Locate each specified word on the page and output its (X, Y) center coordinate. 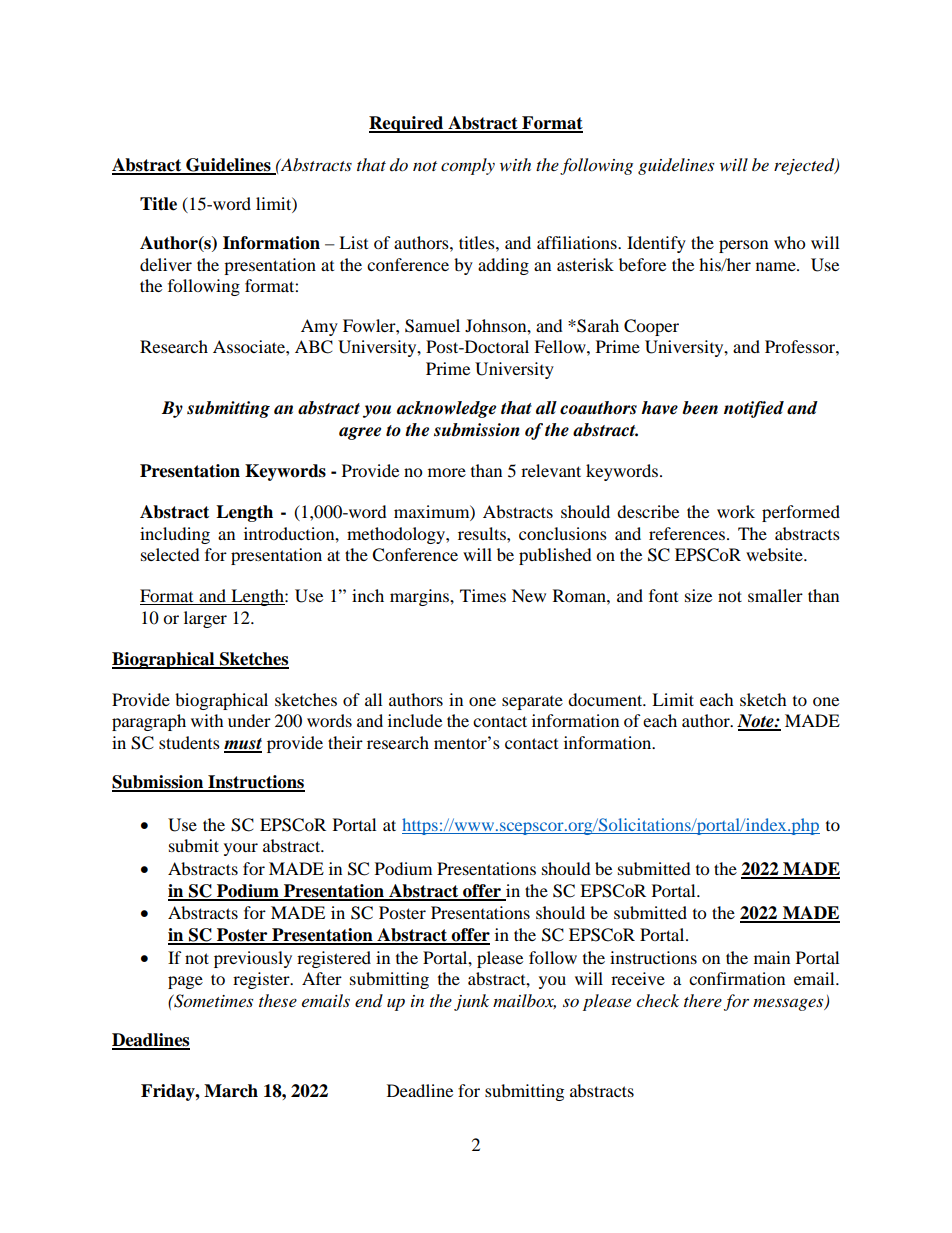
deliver (166, 264)
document (606, 699)
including (175, 535)
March (231, 1091)
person (743, 246)
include (415, 720)
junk (471, 1002)
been (700, 408)
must (243, 745)
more (447, 472)
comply (468, 166)
